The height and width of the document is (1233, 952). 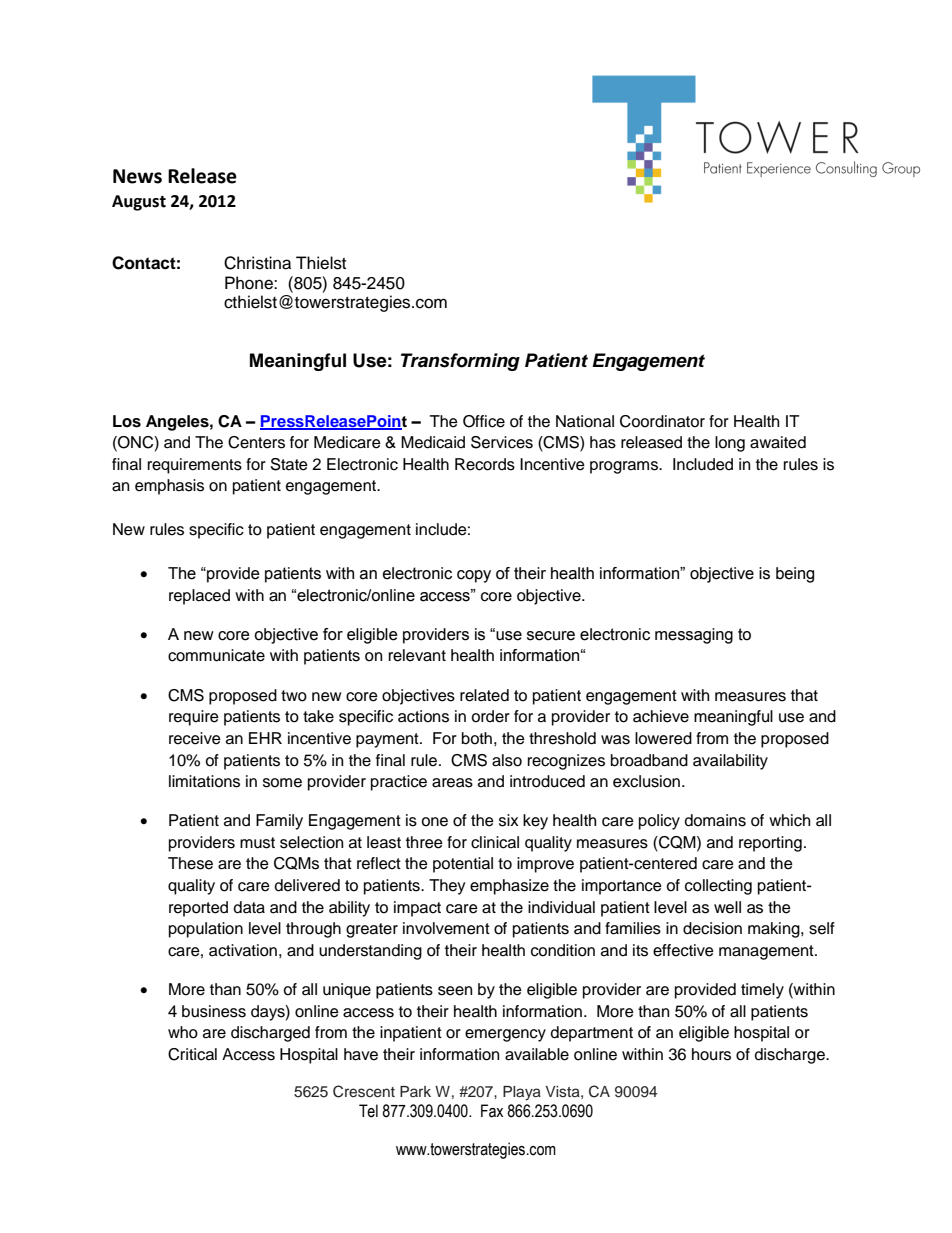 I want to click on Christina, so click(x=257, y=263).
